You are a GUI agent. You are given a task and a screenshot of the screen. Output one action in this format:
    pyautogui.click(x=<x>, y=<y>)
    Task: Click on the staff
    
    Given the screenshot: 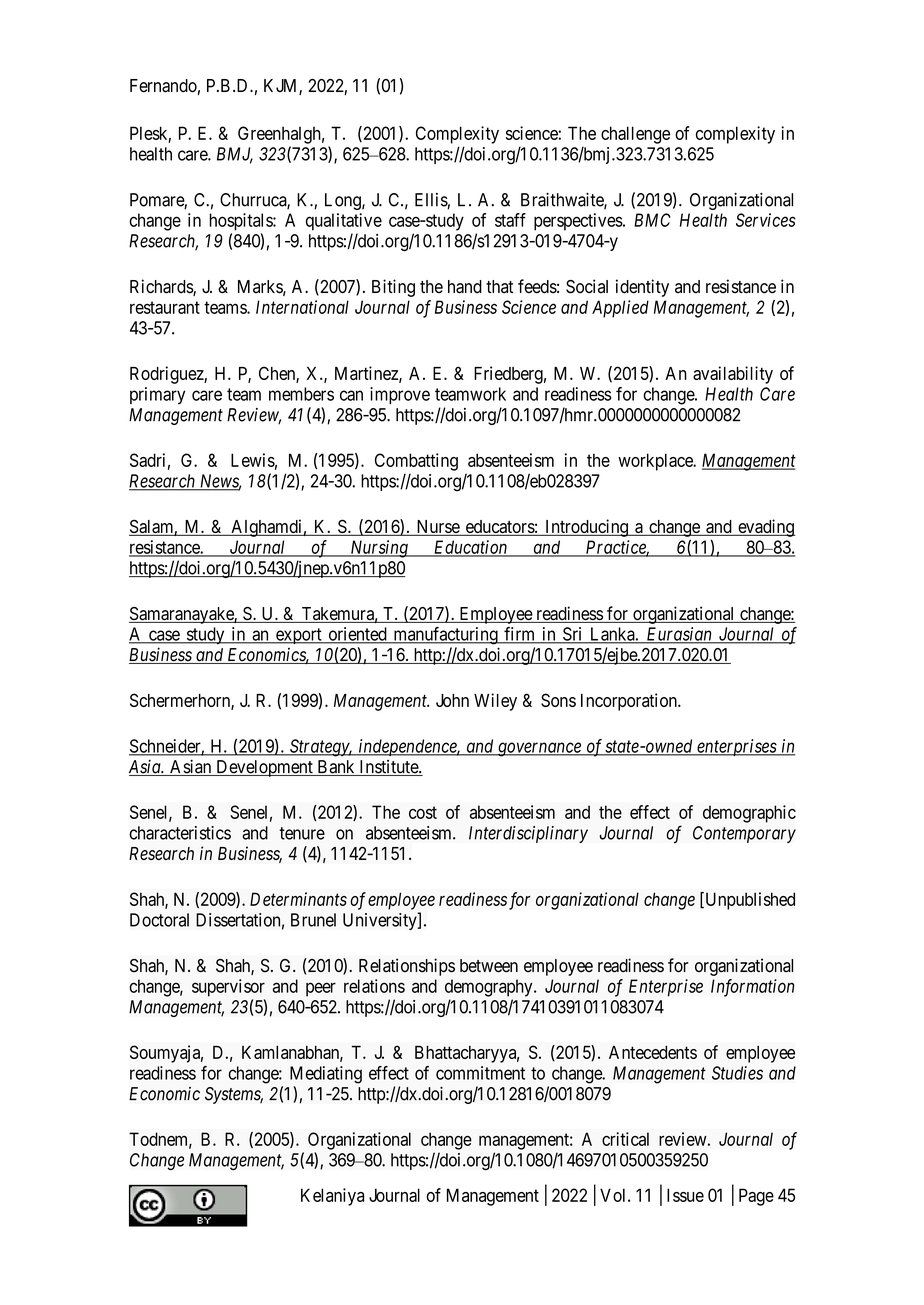 What is the action you would take?
    pyautogui.click(x=510, y=220)
